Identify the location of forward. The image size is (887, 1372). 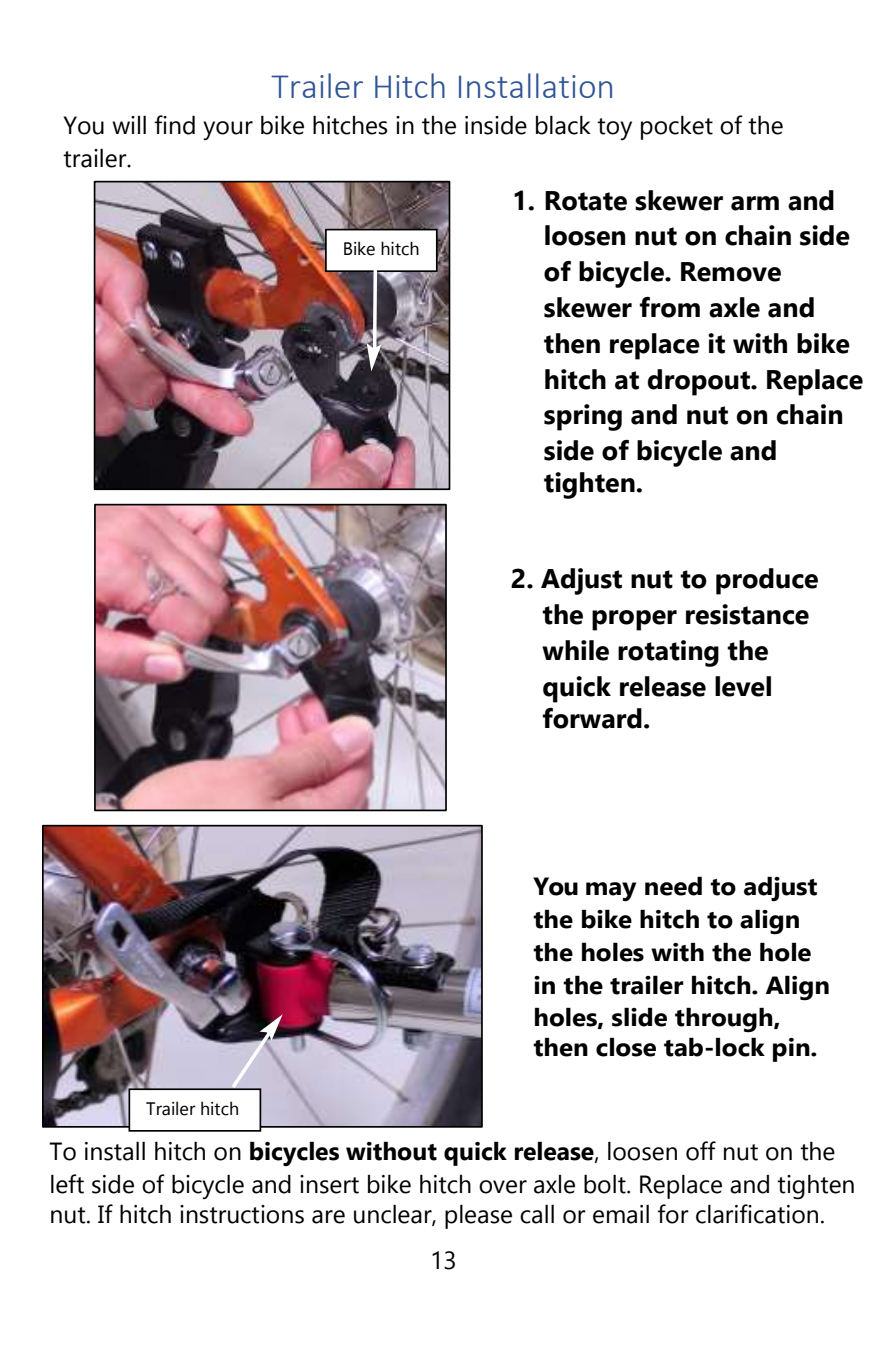
(592, 718).
